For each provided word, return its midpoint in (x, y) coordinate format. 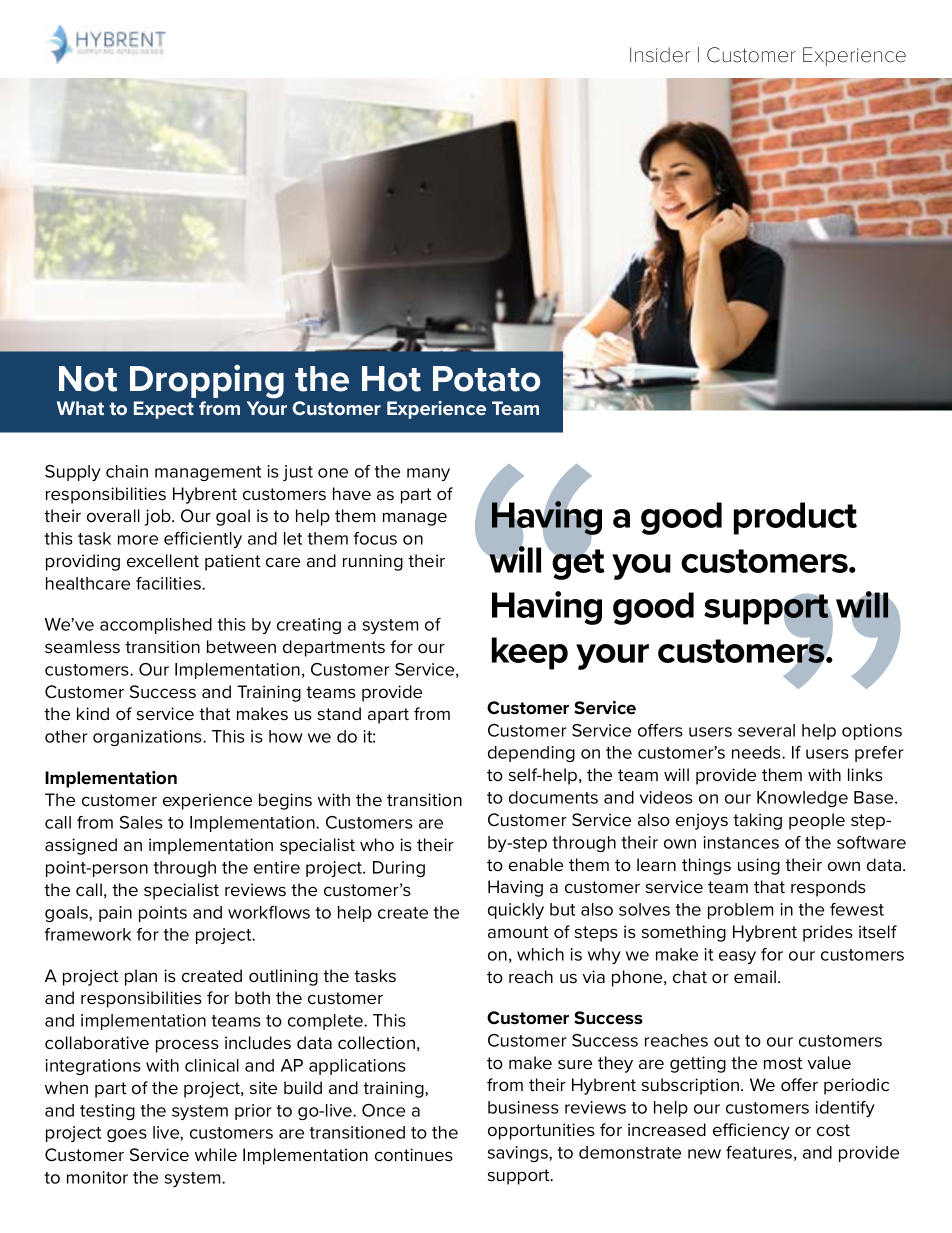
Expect (164, 410)
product (795, 518)
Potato (486, 379)
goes (127, 1135)
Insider (660, 55)
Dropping (207, 381)
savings (519, 1154)
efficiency (751, 1131)
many (428, 474)
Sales (141, 822)
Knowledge (802, 799)
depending (531, 754)
